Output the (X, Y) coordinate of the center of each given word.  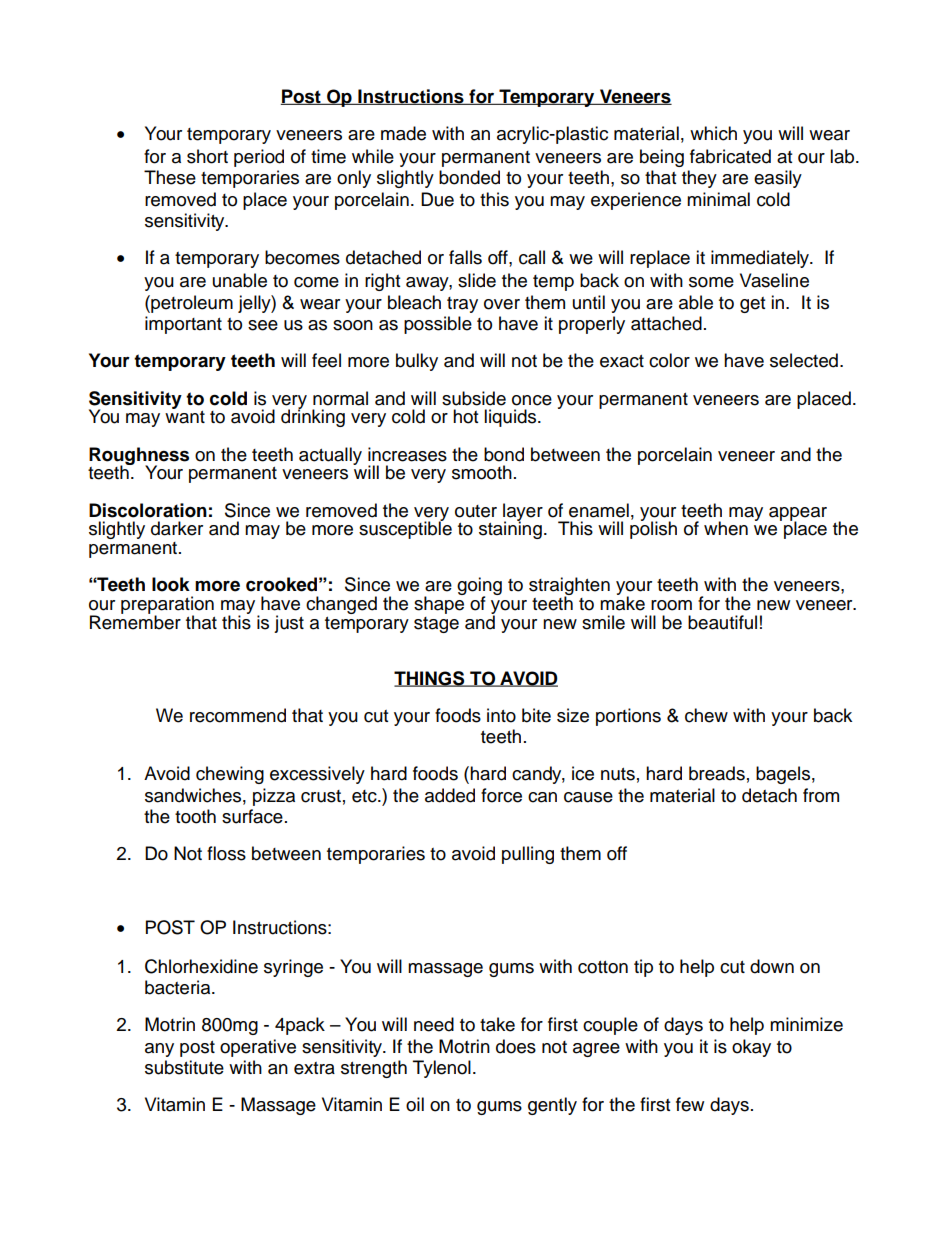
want (185, 416)
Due (437, 199)
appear (798, 515)
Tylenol (442, 1069)
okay (751, 1048)
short (207, 156)
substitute (184, 1067)
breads (717, 773)
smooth (482, 472)
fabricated (730, 156)
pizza (274, 797)
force (501, 795)
